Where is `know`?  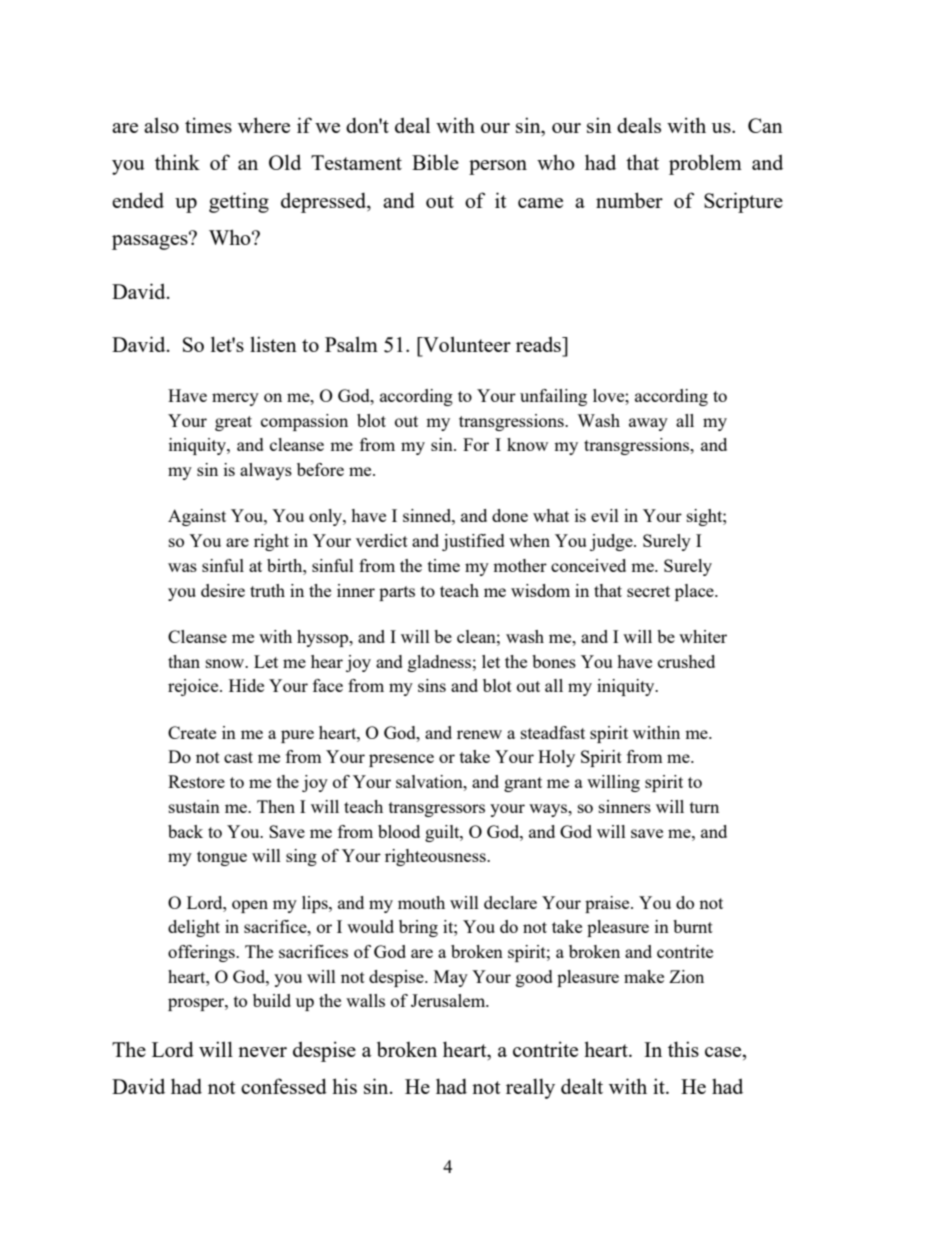 know is located at coordinates (527, 444).
